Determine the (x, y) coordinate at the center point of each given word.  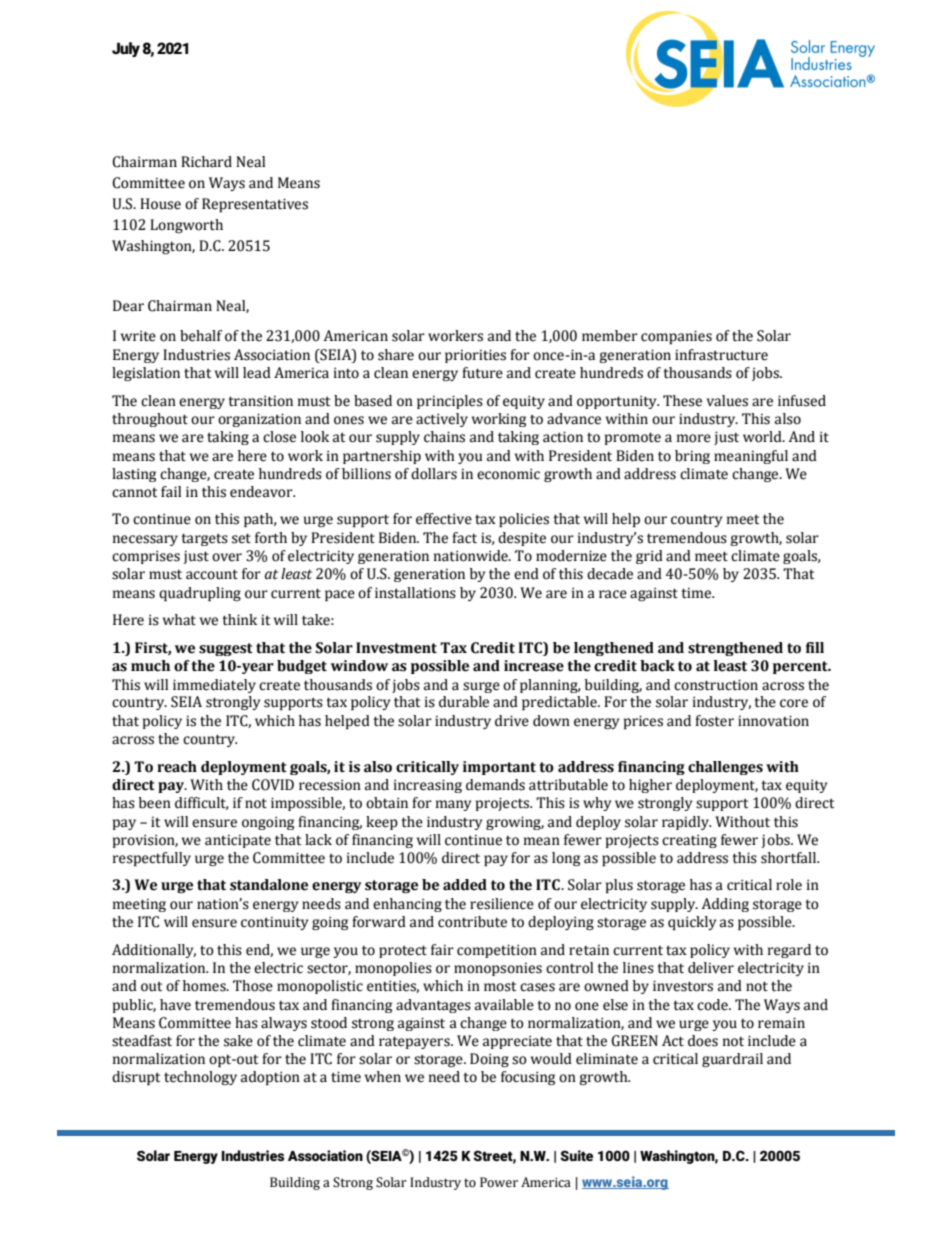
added (465, 885)
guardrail (732, 1060)
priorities (475, 356)
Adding (725, 905)
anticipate (238, 841)
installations (415, 593)
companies (676, 337)
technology (200, 1078)
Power (499, 1182)
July (126, 49)
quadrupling (200, 594)
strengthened (735, 649)
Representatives (255, 205)
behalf (201, 336)
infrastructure (721, 355)
